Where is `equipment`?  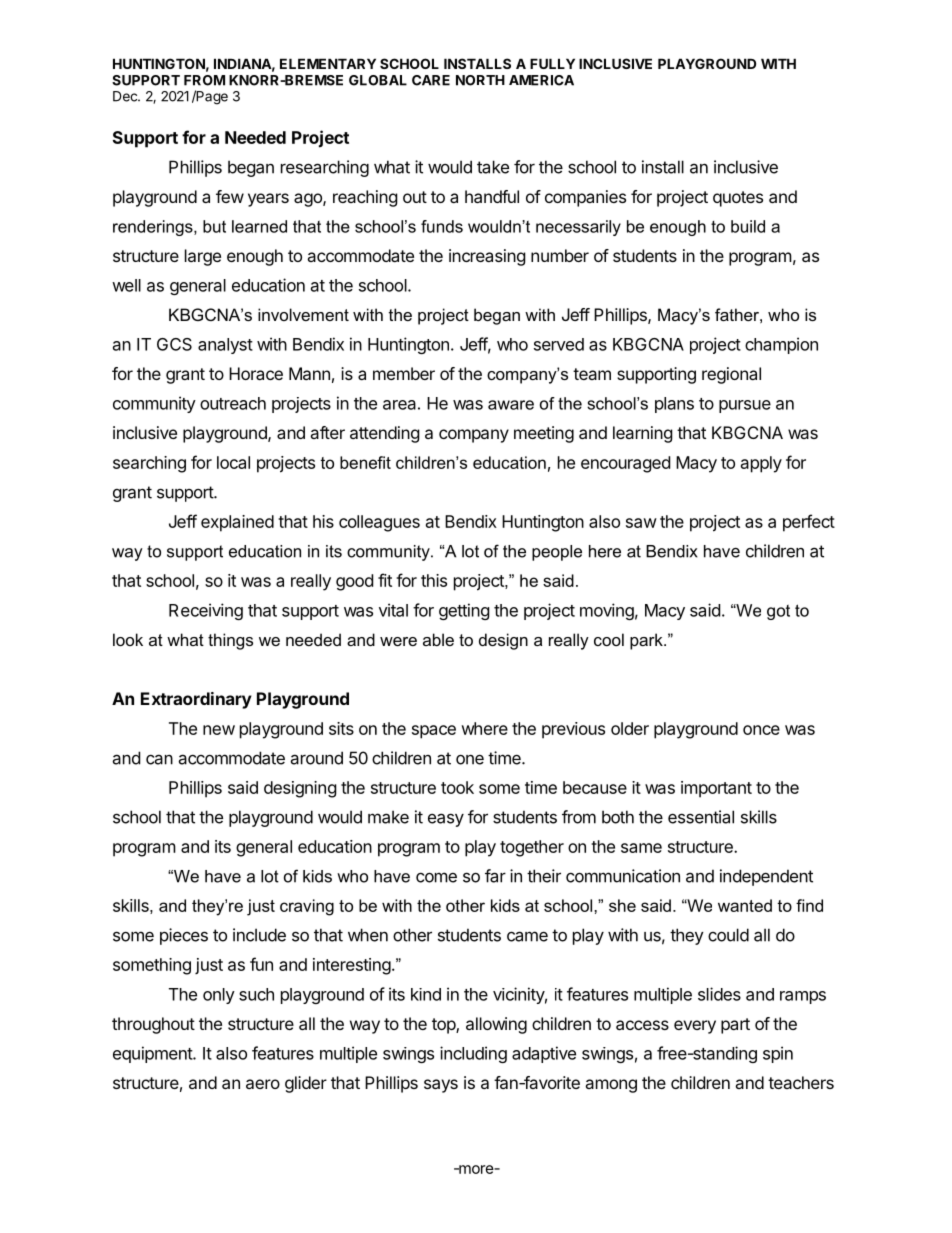 equipment is located at coordinates (153, 1054).
